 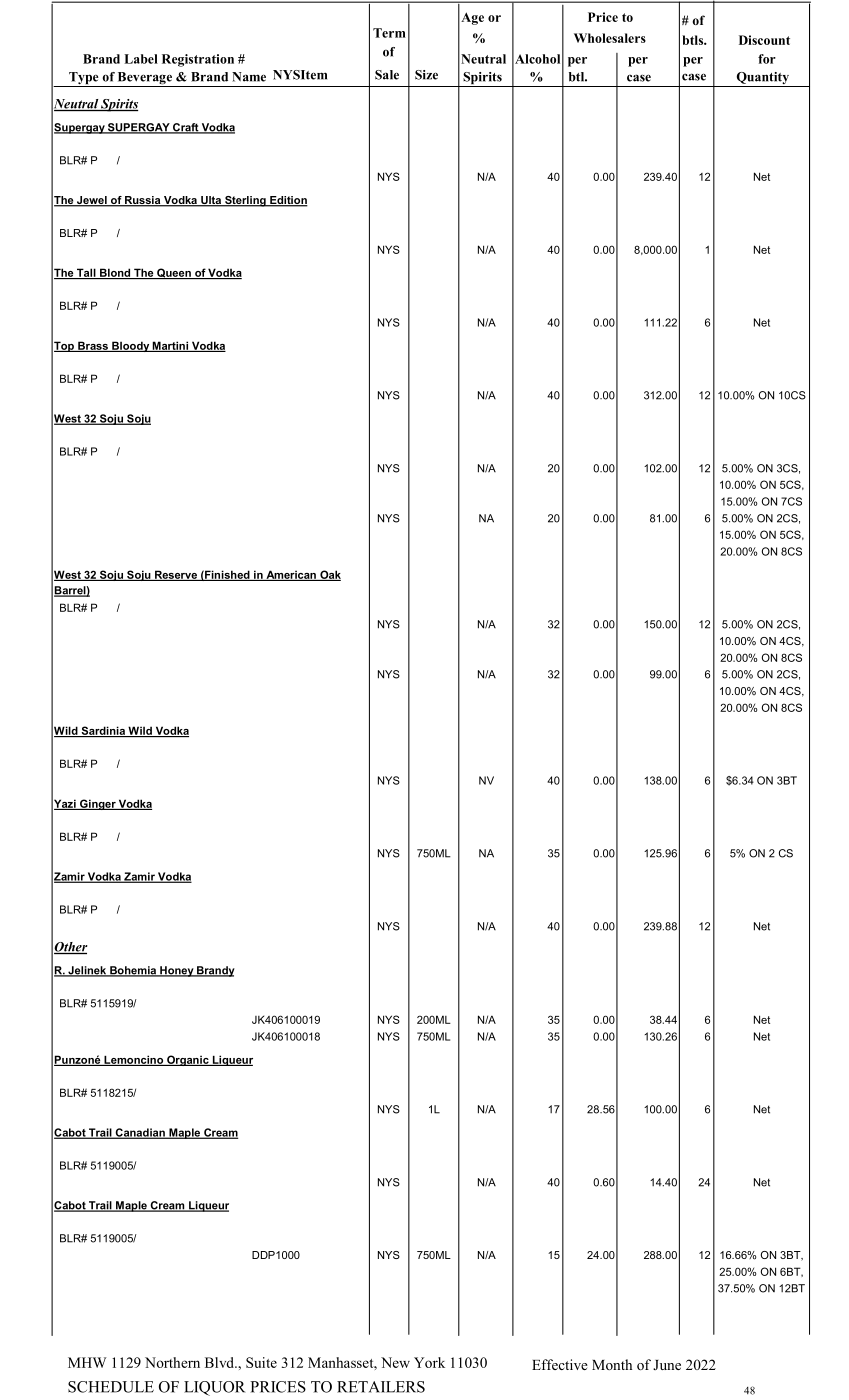 I want to click on Beverage, so click(x=145, y=79).
